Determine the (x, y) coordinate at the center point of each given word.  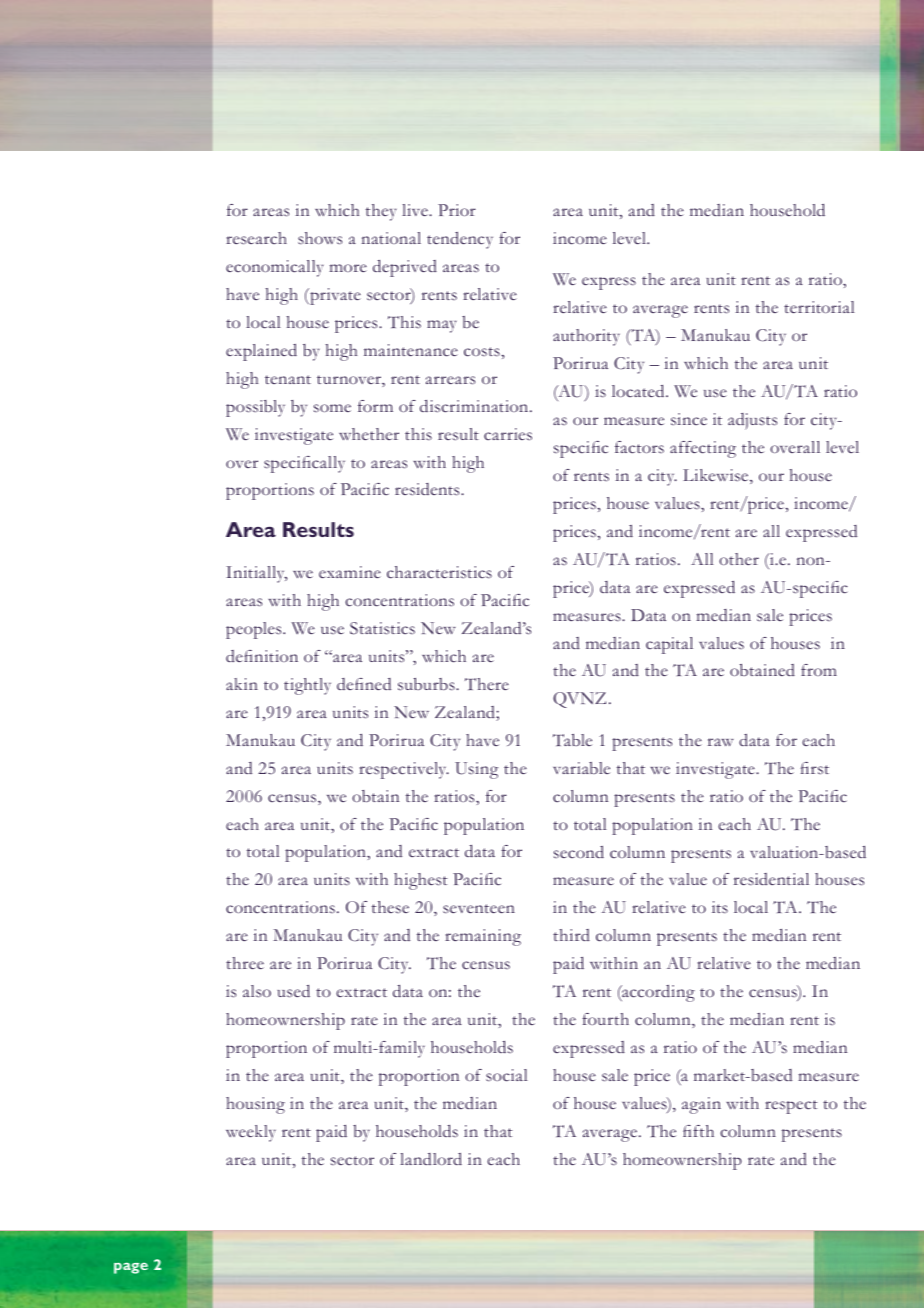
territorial (819, 307)
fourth (605, 1019)
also (257, 991)
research (256, 238)
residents (428, 489)
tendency (460, 240)
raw (721, 742)
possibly (255, 408)
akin (242, 684)
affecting (703, 449)
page (131, 1268)
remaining (483, 937)
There (487, 684)
